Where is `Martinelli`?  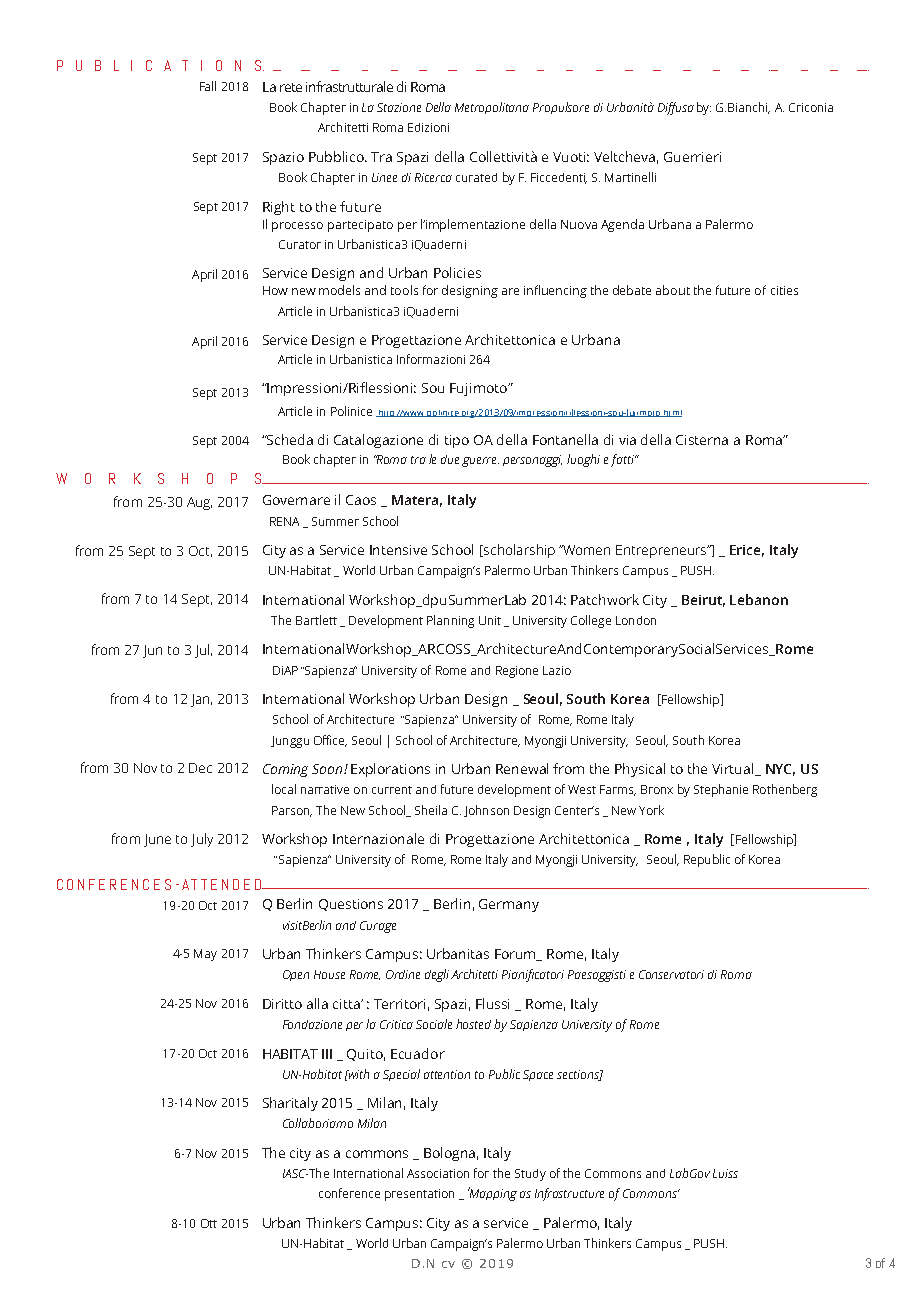
Martinelli is located at coordinates (630, 177).
